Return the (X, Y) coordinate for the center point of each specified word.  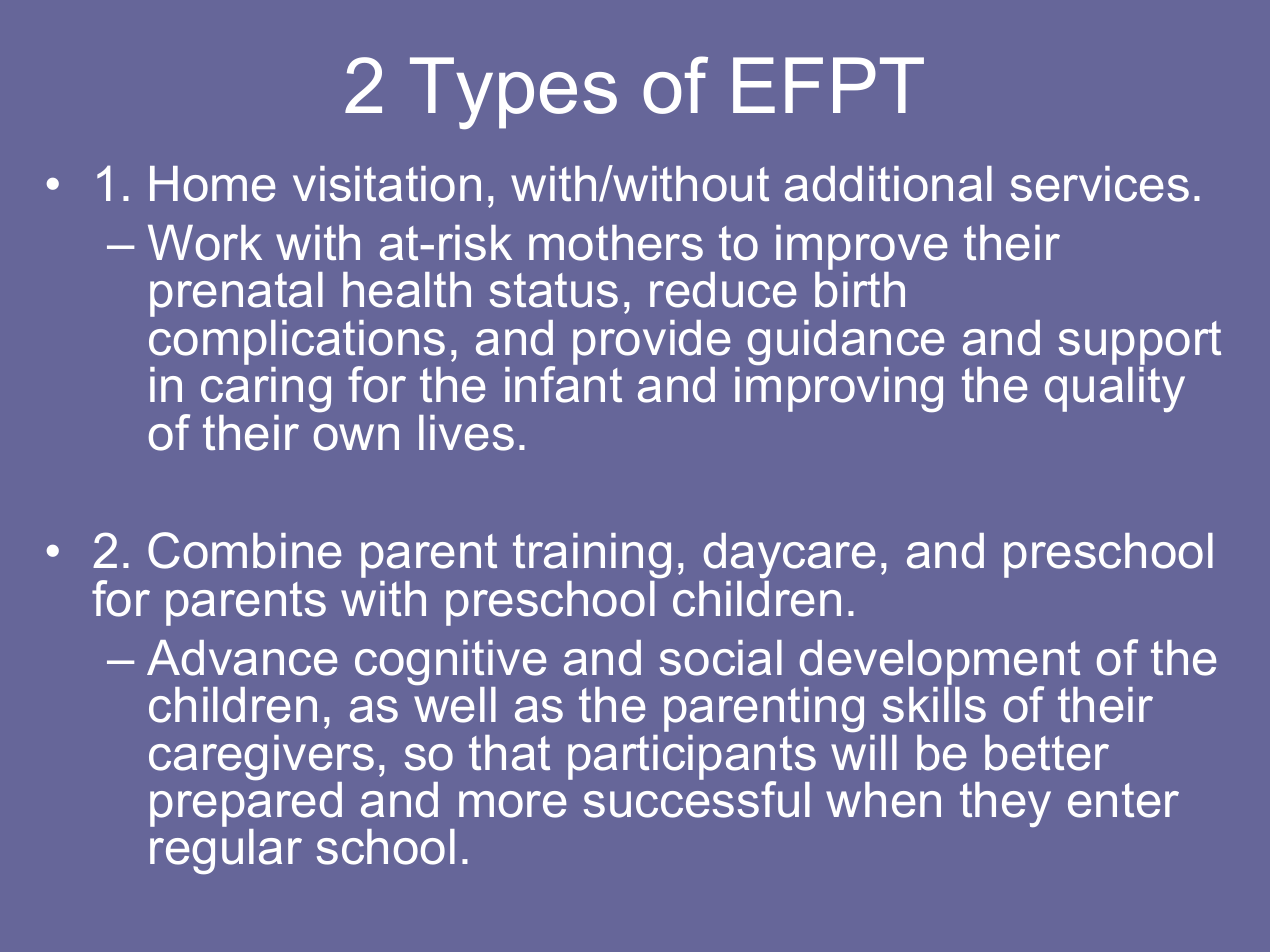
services (1100, 184)
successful (697, 798)
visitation (387, 184)
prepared (246, 804)
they (1005, 804)
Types (513, 93)
